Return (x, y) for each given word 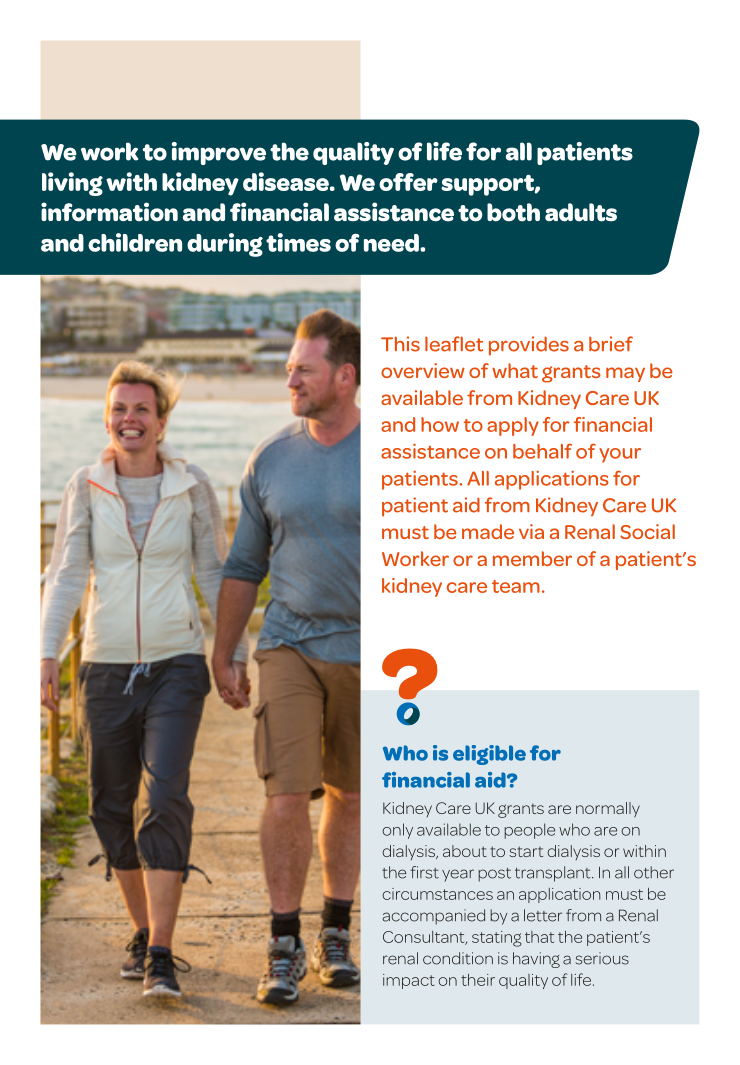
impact (409, 981)
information (109, 212)
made (488, 531)
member (532, 558)
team (516, 586)
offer (408, 182)
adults (581, 212)
